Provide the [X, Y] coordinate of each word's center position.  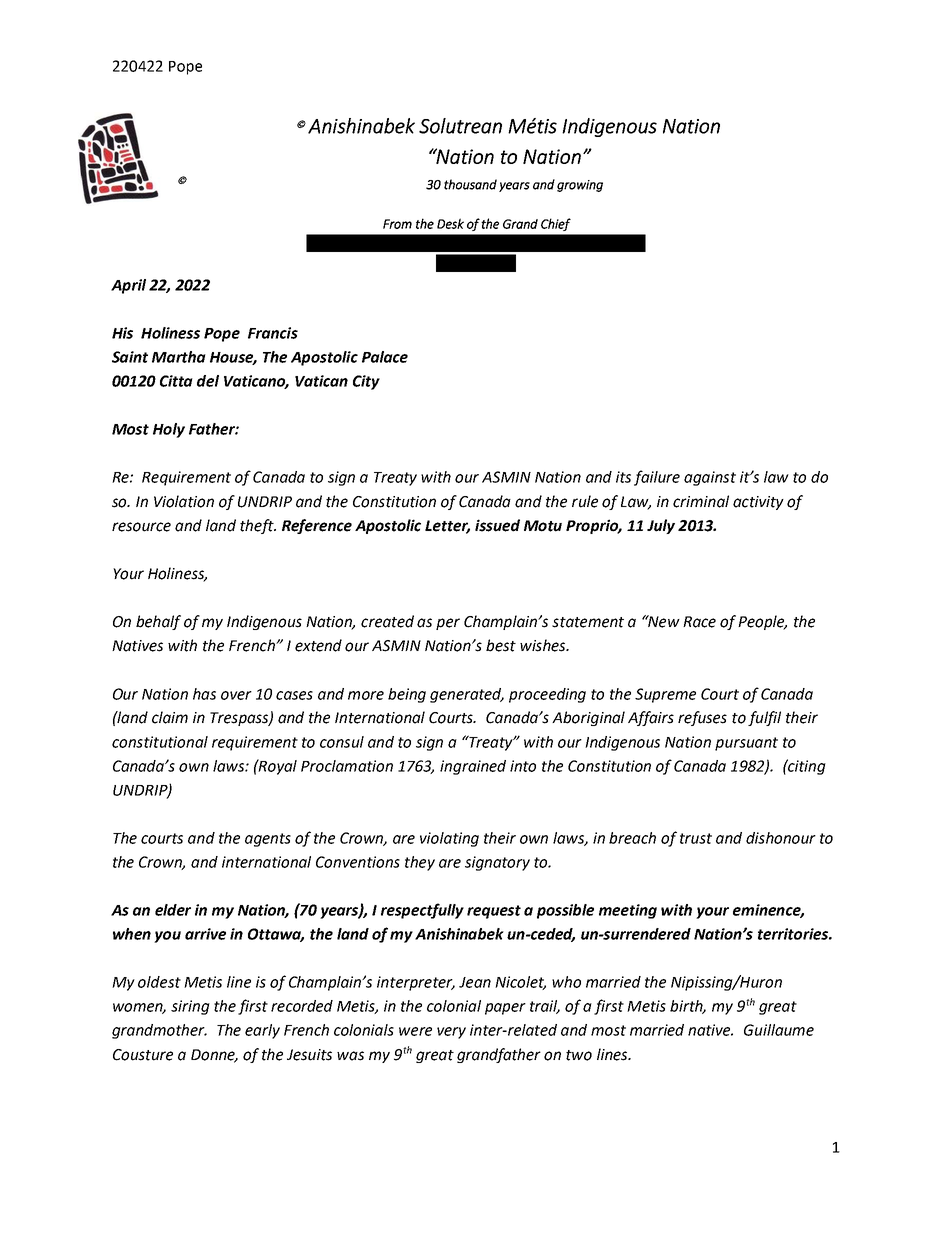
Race [699, 622]
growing [580, 186]
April [128, 286]
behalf [158, 622]
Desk [450, 223]
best [501, 645]
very [451, 1033]
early [262, 1031]
